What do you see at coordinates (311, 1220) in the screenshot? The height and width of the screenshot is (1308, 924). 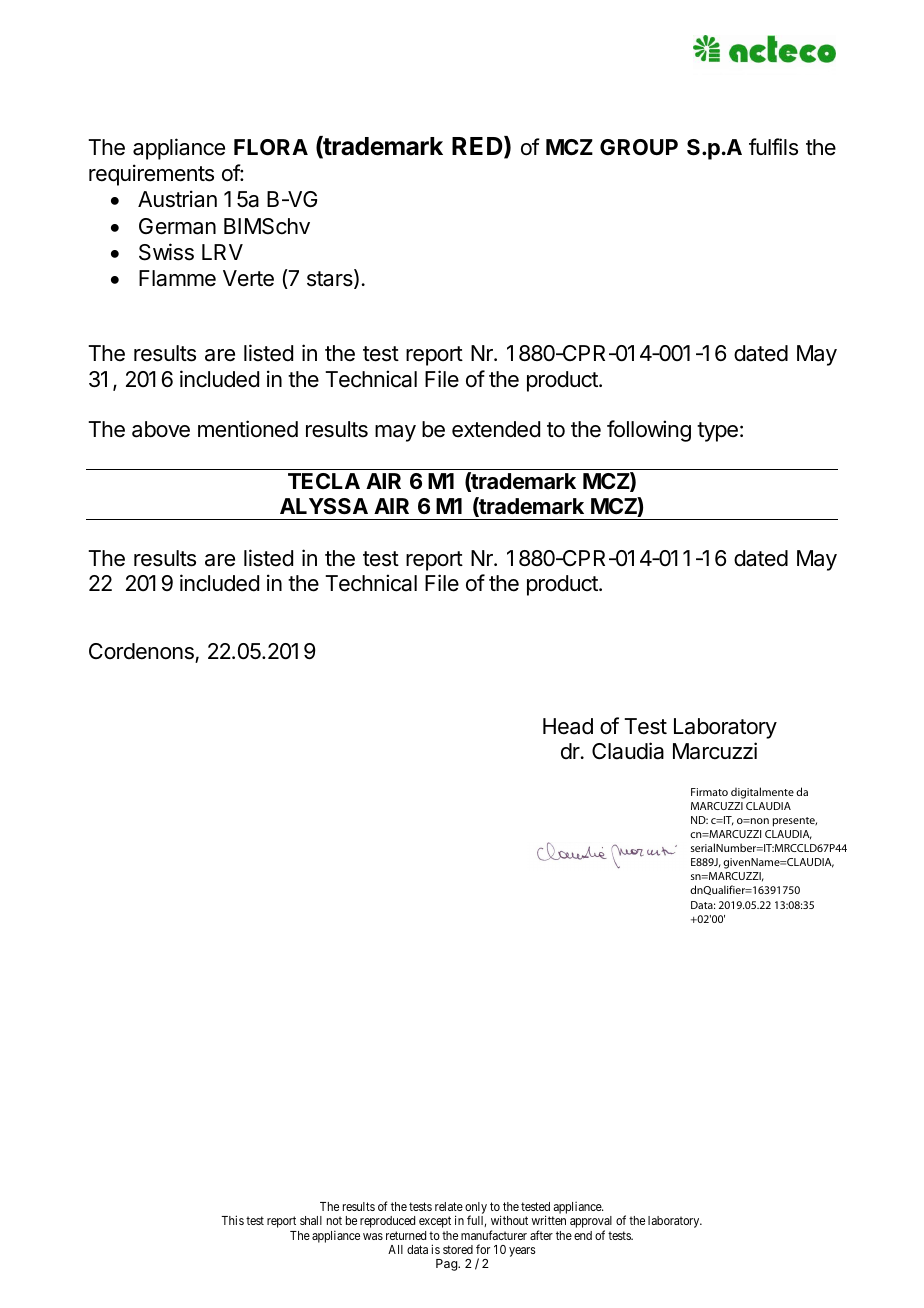 I see `shall` at bounding box center [311, 1220].
